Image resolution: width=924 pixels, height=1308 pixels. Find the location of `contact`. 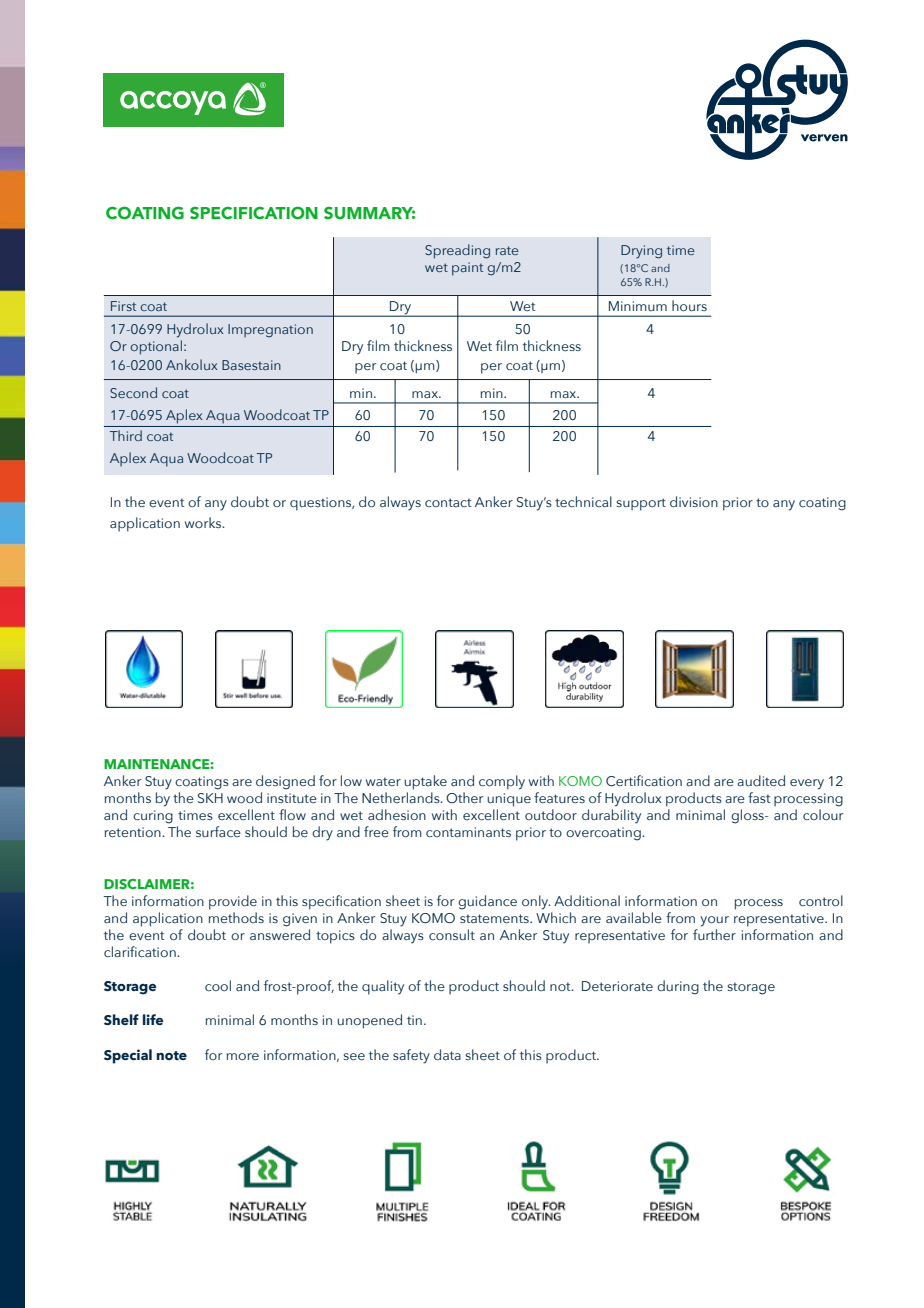

contact is located at coordinates (448, 502).
